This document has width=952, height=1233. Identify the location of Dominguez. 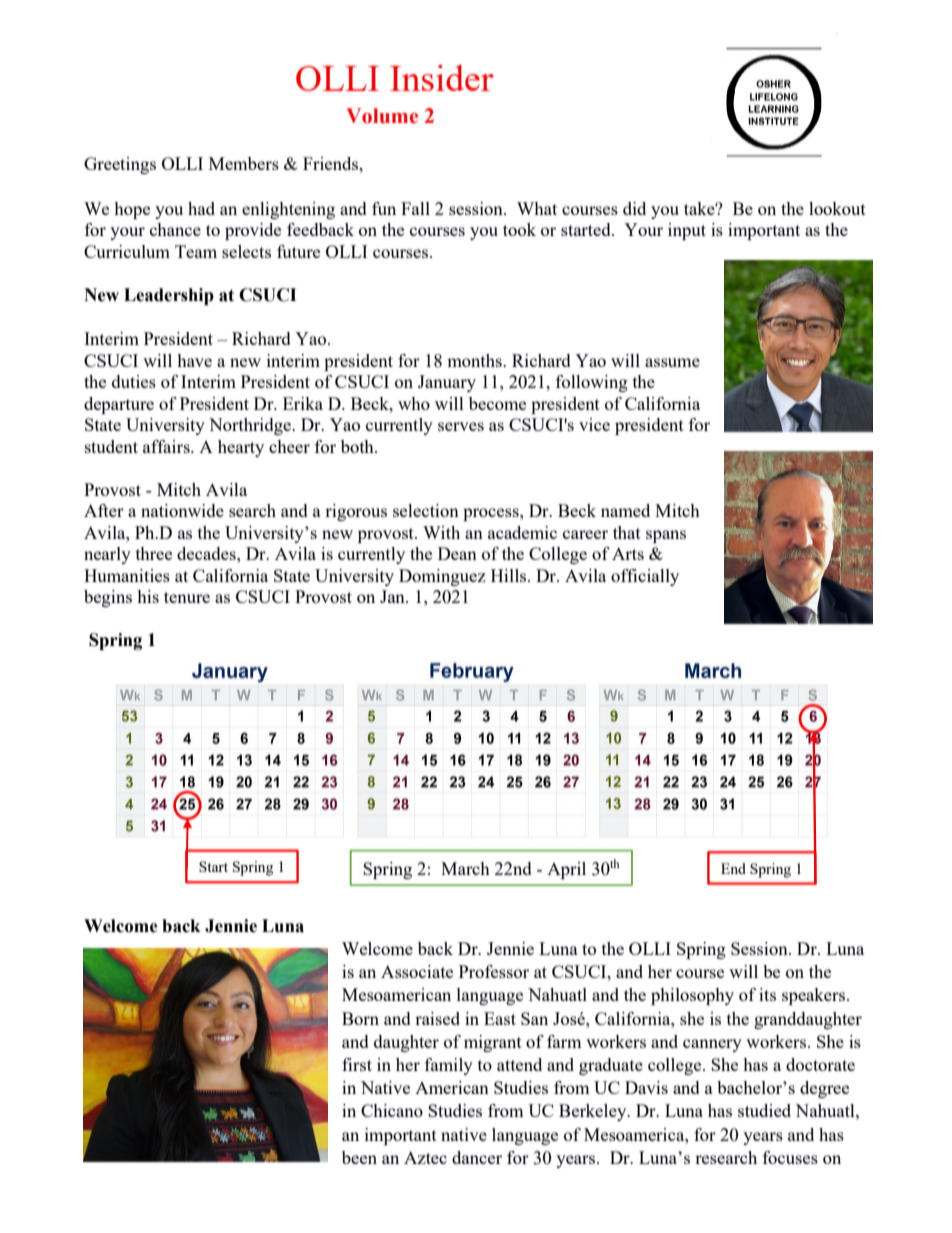
(442, 577).
